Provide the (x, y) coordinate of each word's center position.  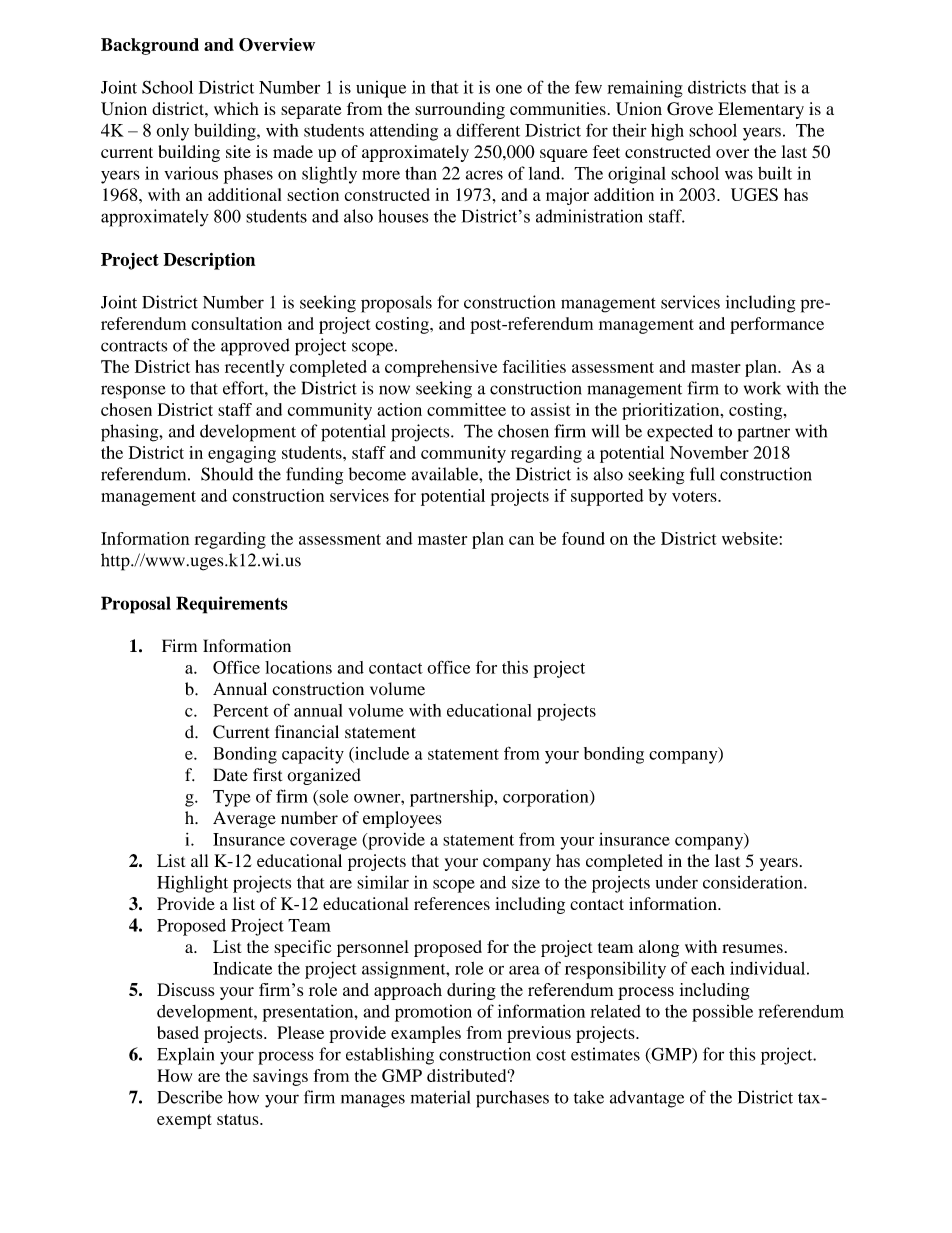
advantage (647, 1099)
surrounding (460, 110)
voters (695, 496)
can (521, 540)
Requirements (232, 605)
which (236, 108)
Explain (185, 1056)
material (440, 1097)
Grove (690, 109)
